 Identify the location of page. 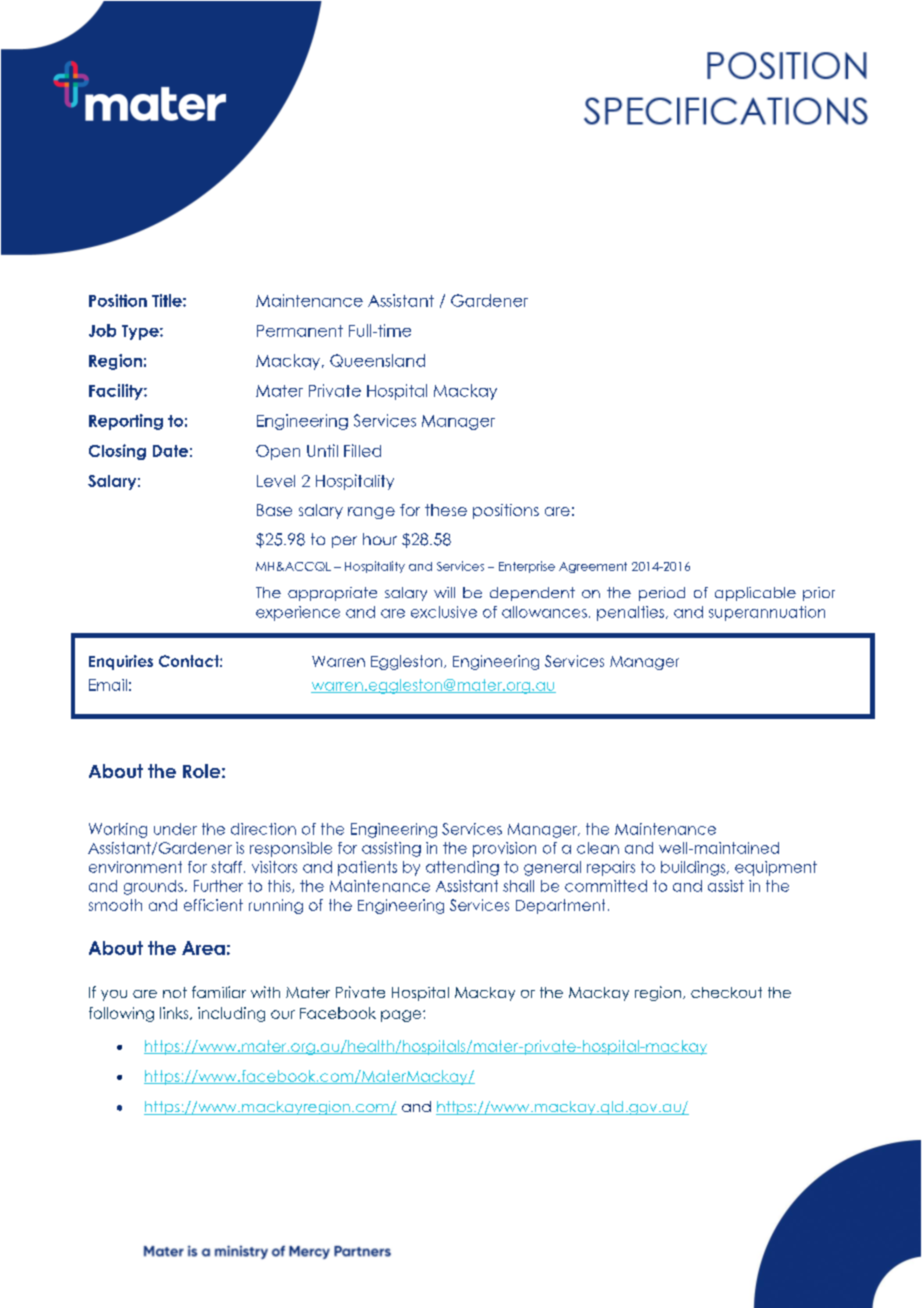
(402, 1016).
